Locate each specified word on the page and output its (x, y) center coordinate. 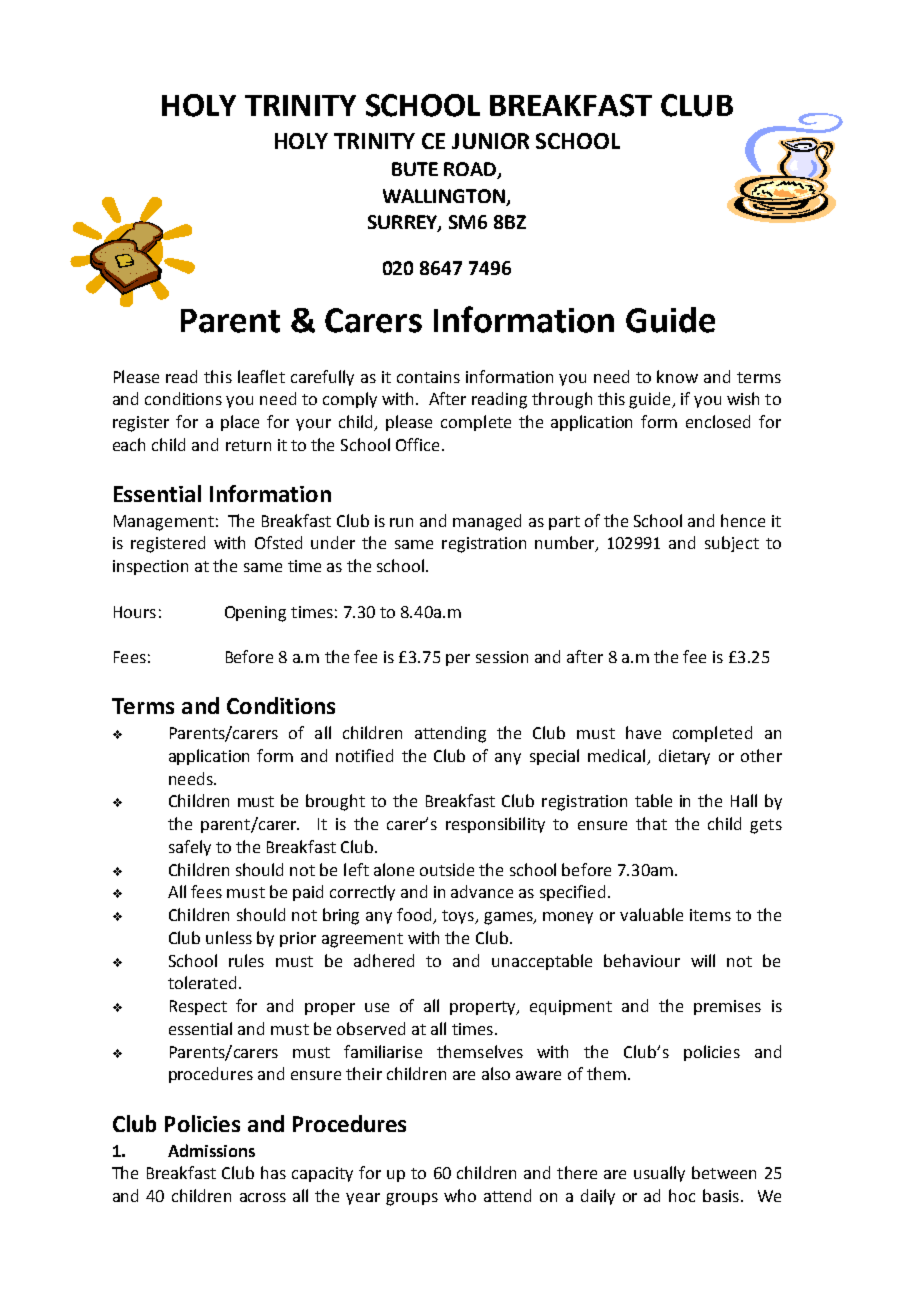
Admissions (211, 1150)
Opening (255, 614)
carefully (322, 378)
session (502, 657)
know (677, 376)
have (643, 732)
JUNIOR (490, 141)
